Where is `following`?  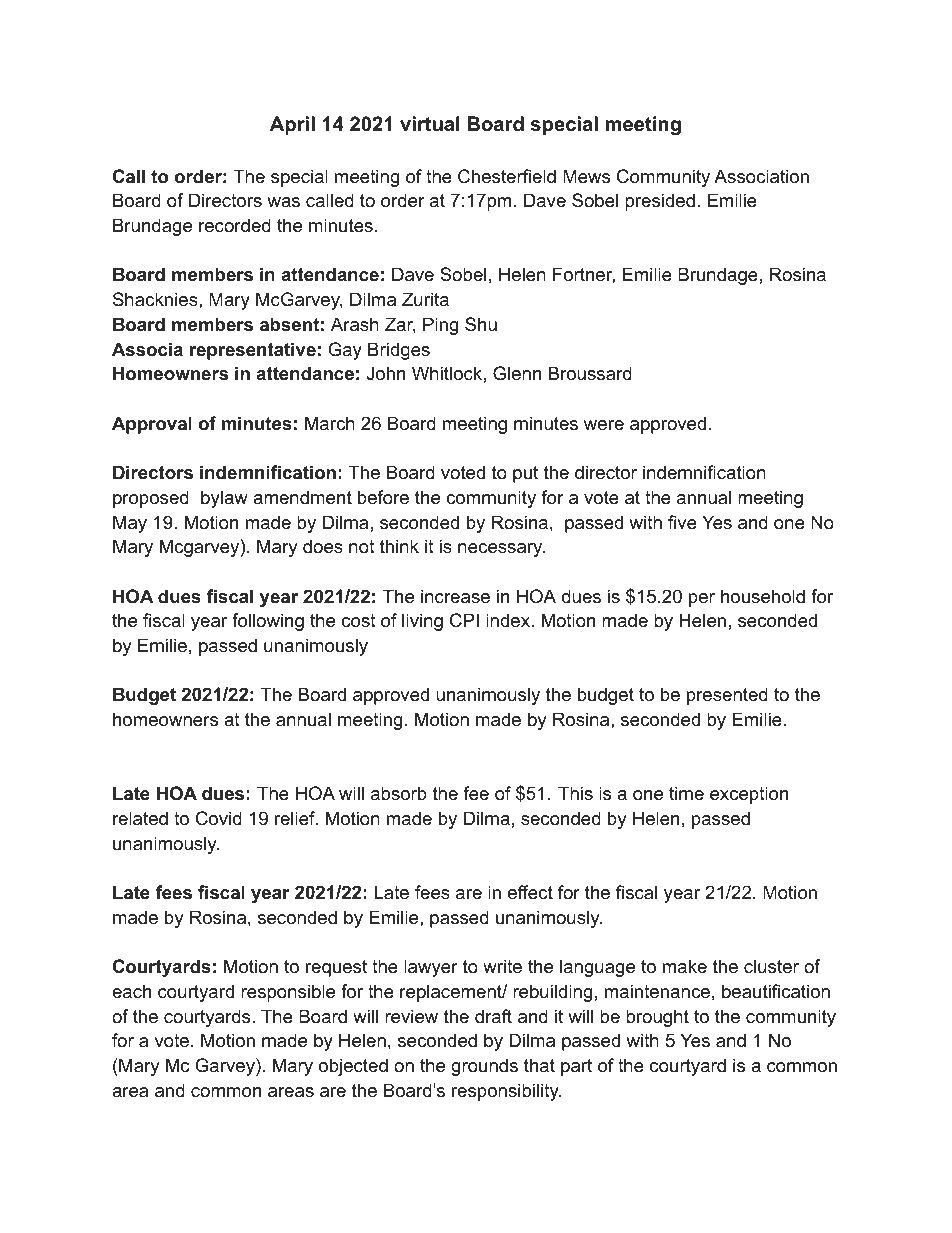 following is located at coordinates (268, 622).
